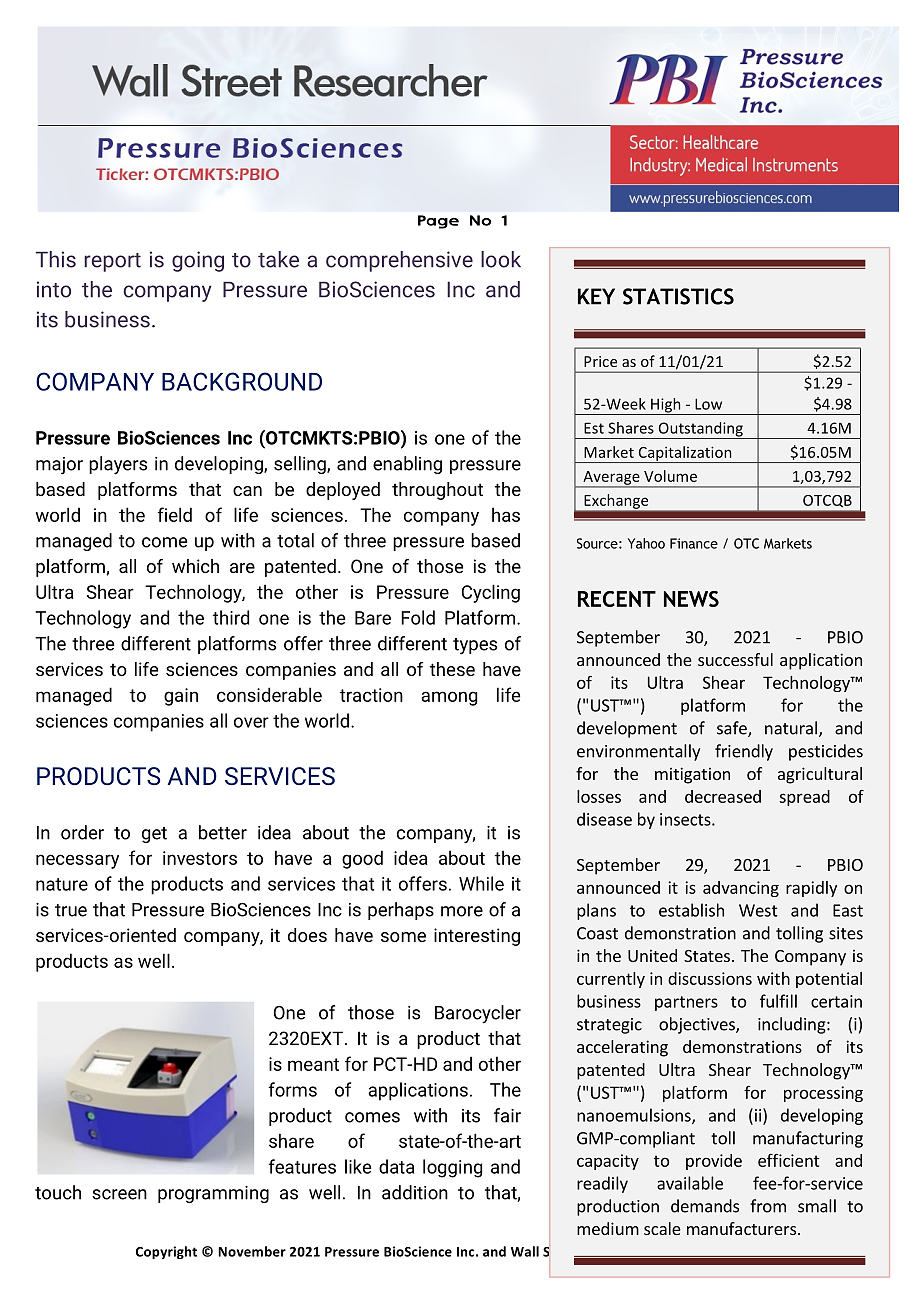 The width and height of the page is (924, 1308). I want to click on addition, so click(415, 1192).
